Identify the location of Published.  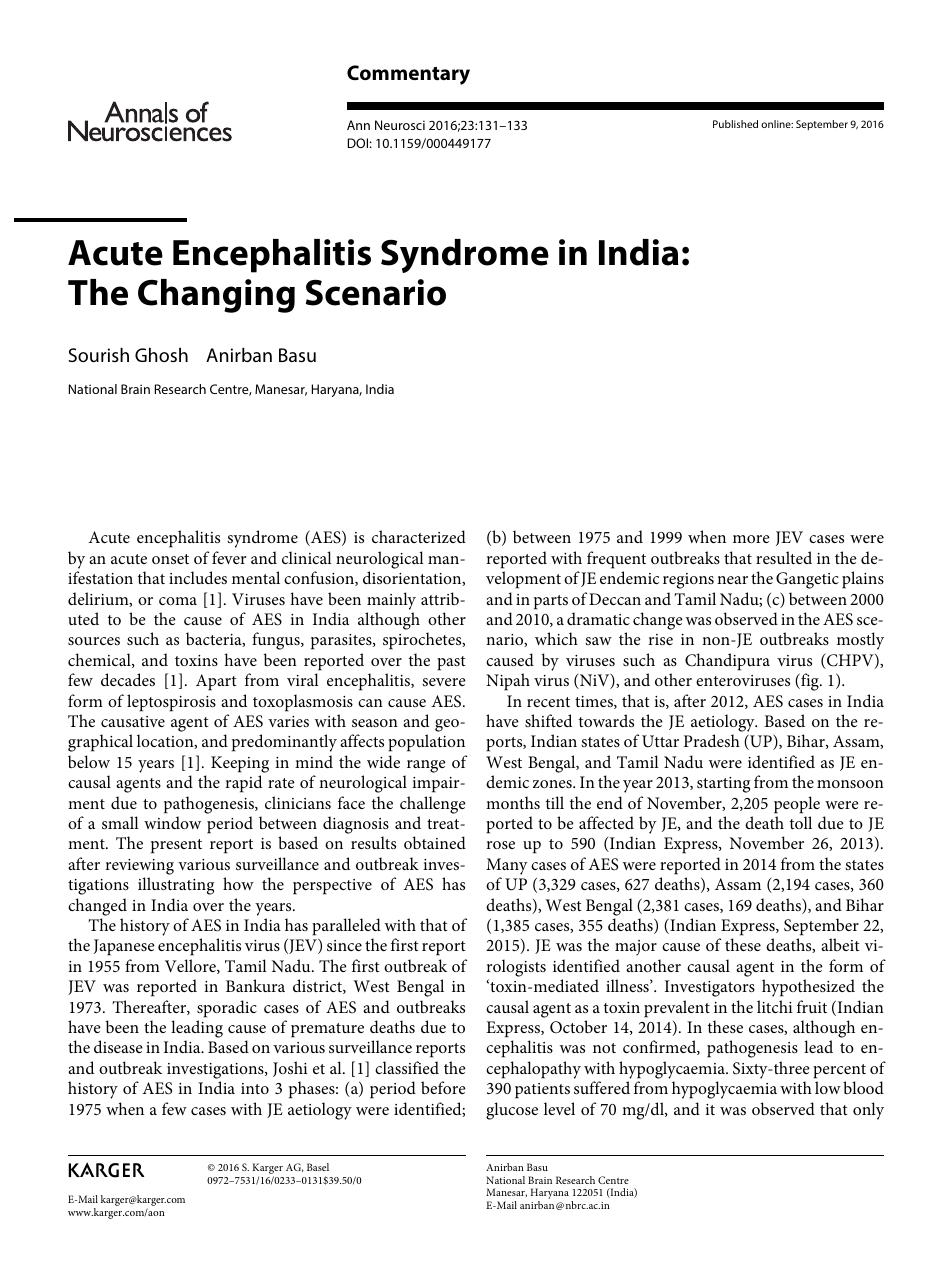
(735, 124).
